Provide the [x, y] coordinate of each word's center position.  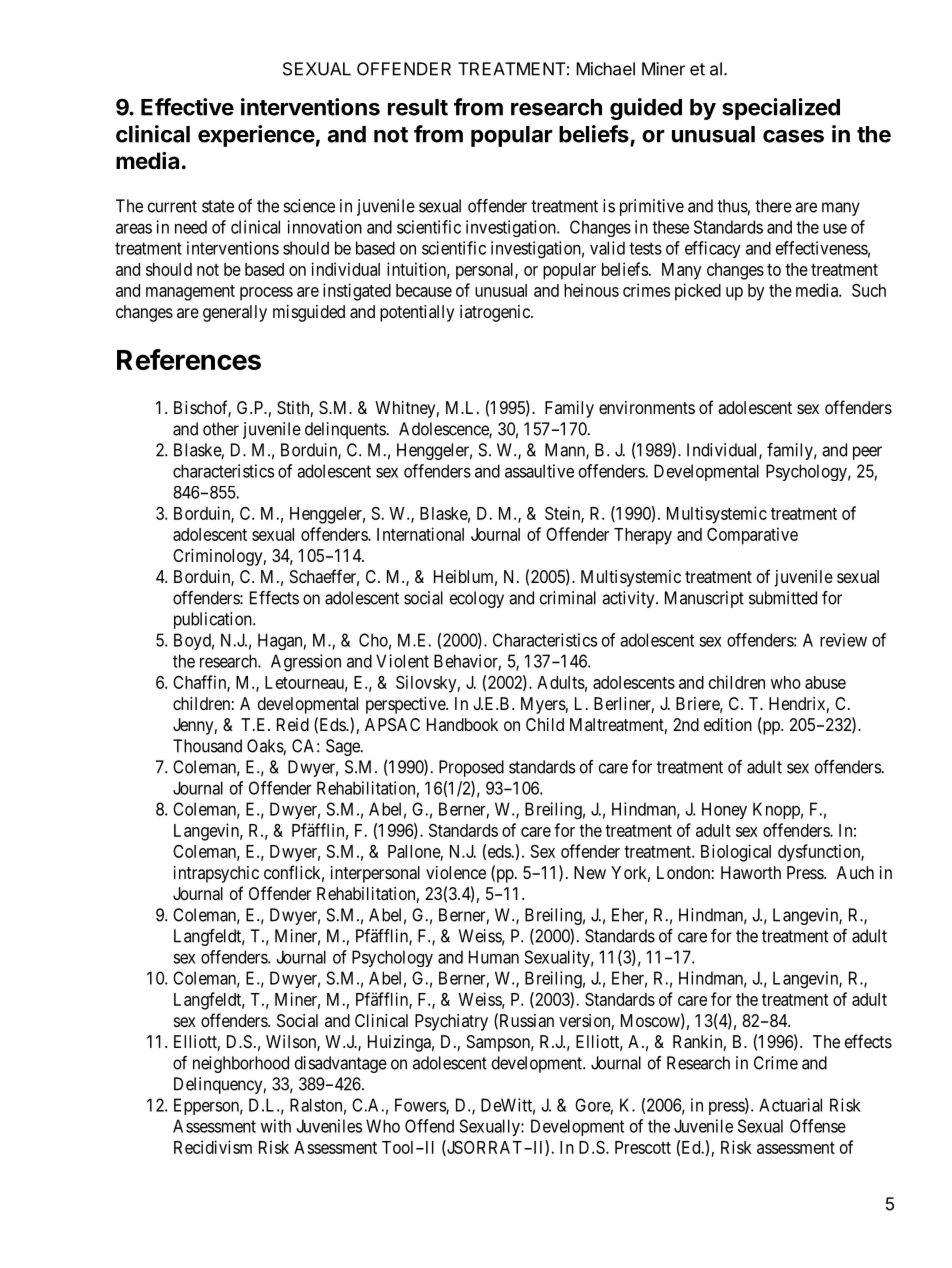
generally [235, 313]
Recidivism [213, 1147]
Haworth [751, 872]
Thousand [207, 746]
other [221, 429]
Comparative [752, 536]
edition [728, 724]
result [418, 107]
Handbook [462, 724]
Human [494, 957]
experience [256, 136]
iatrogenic [496, 313]
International [420, 534]
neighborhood [241, 1064]
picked [698, 292]
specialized [781, 109]
